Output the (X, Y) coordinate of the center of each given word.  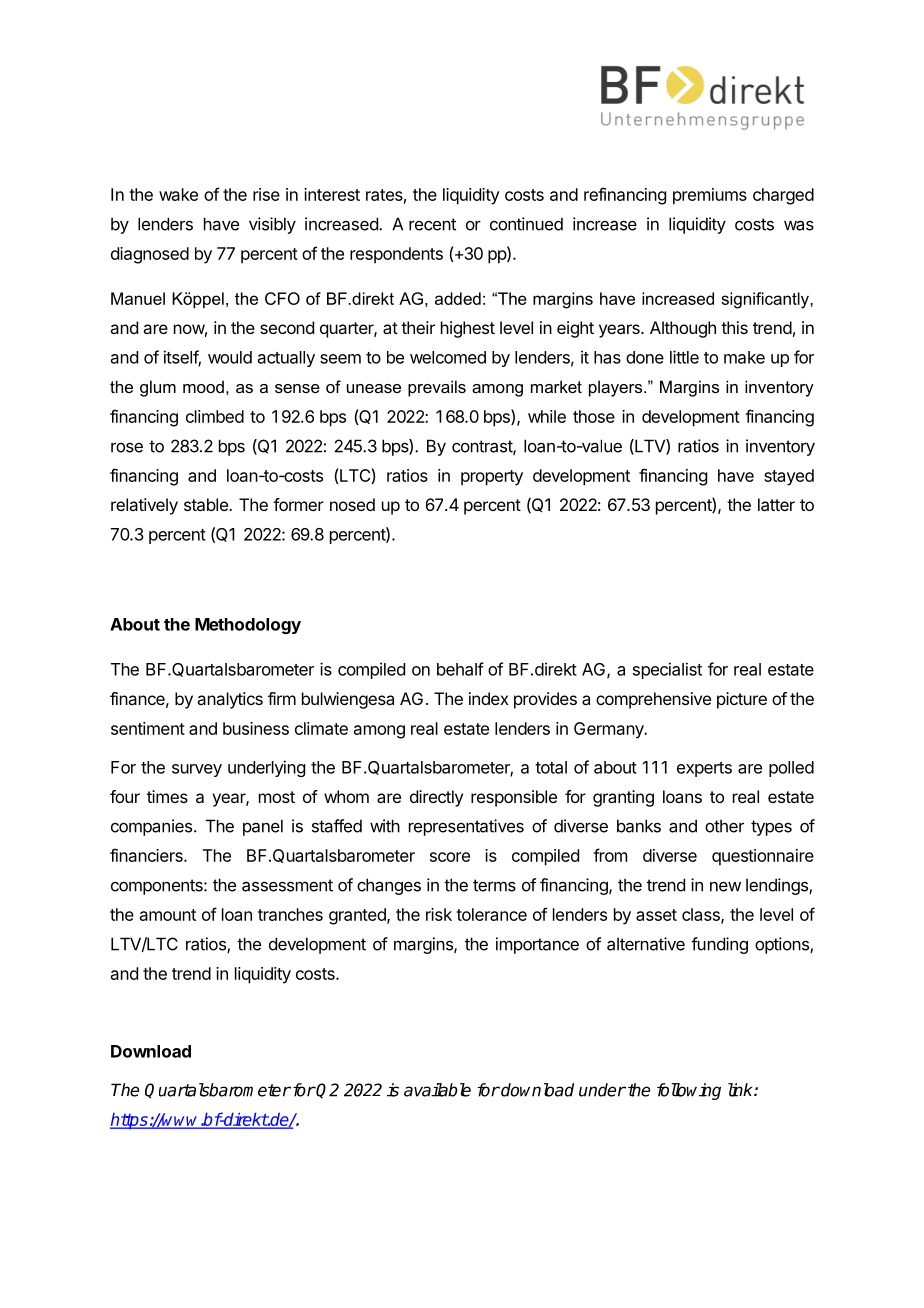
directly (436, 798)
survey (197, 770)
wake (178, 194)
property (492, 478)
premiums (710, 196)
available (437, 1090)
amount (168, 915)
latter (776, 504)
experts (704, 769)
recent (432, 224)
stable (207, 504)
